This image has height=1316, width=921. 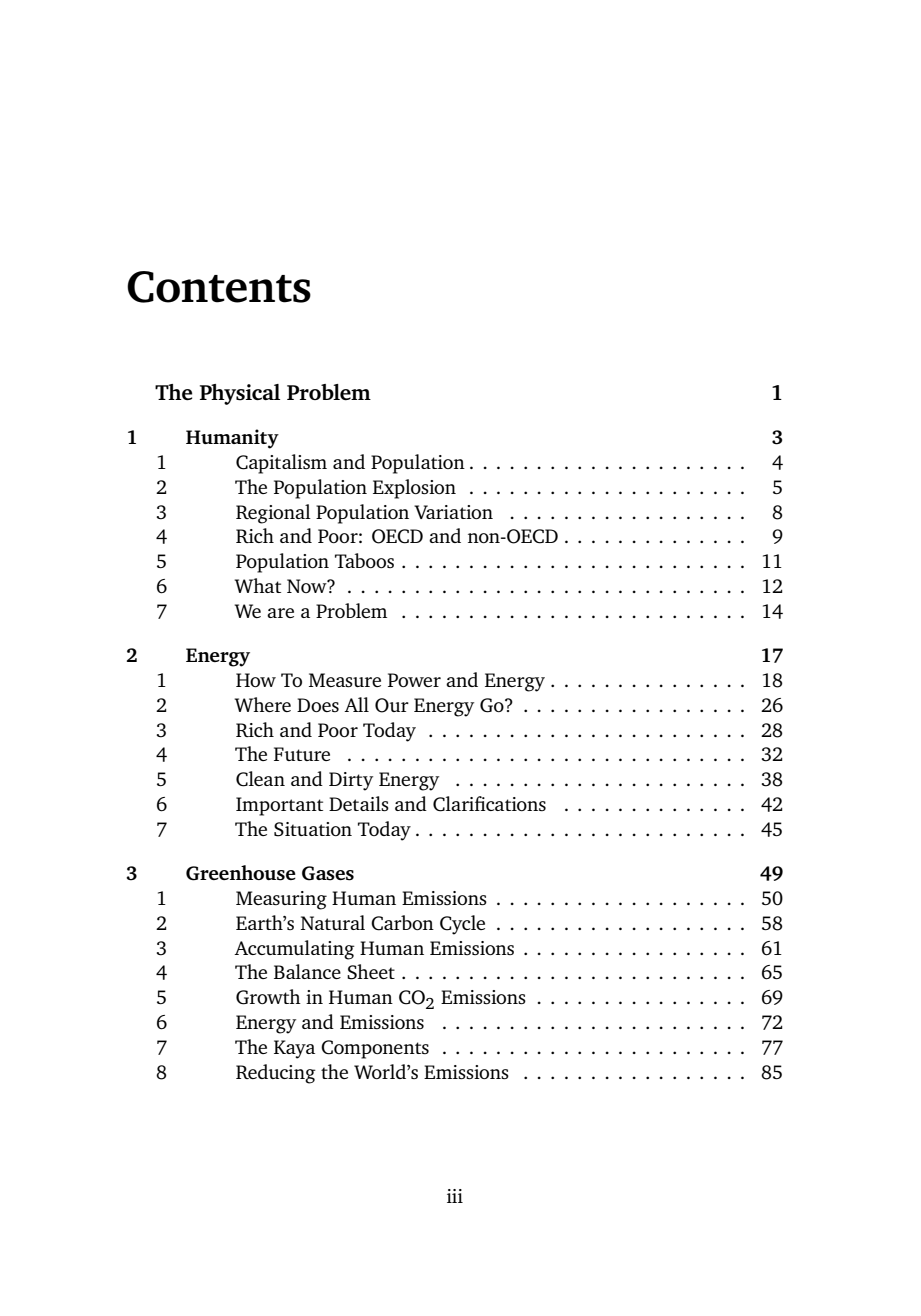 I want to click on Explosion, so click(x=414, y=489).
